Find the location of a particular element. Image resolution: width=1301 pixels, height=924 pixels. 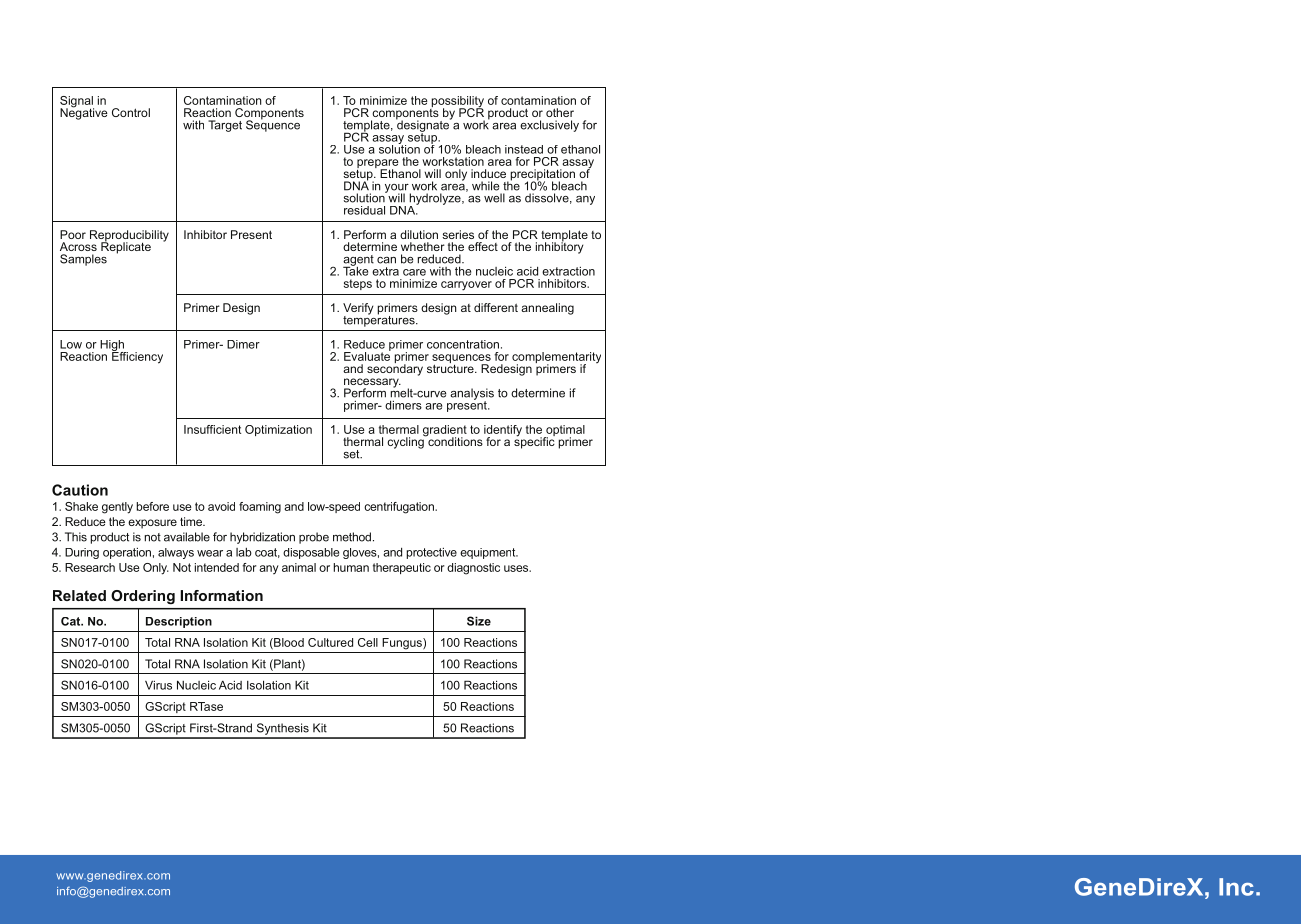

avoid is located at coordinates (221, 506).
